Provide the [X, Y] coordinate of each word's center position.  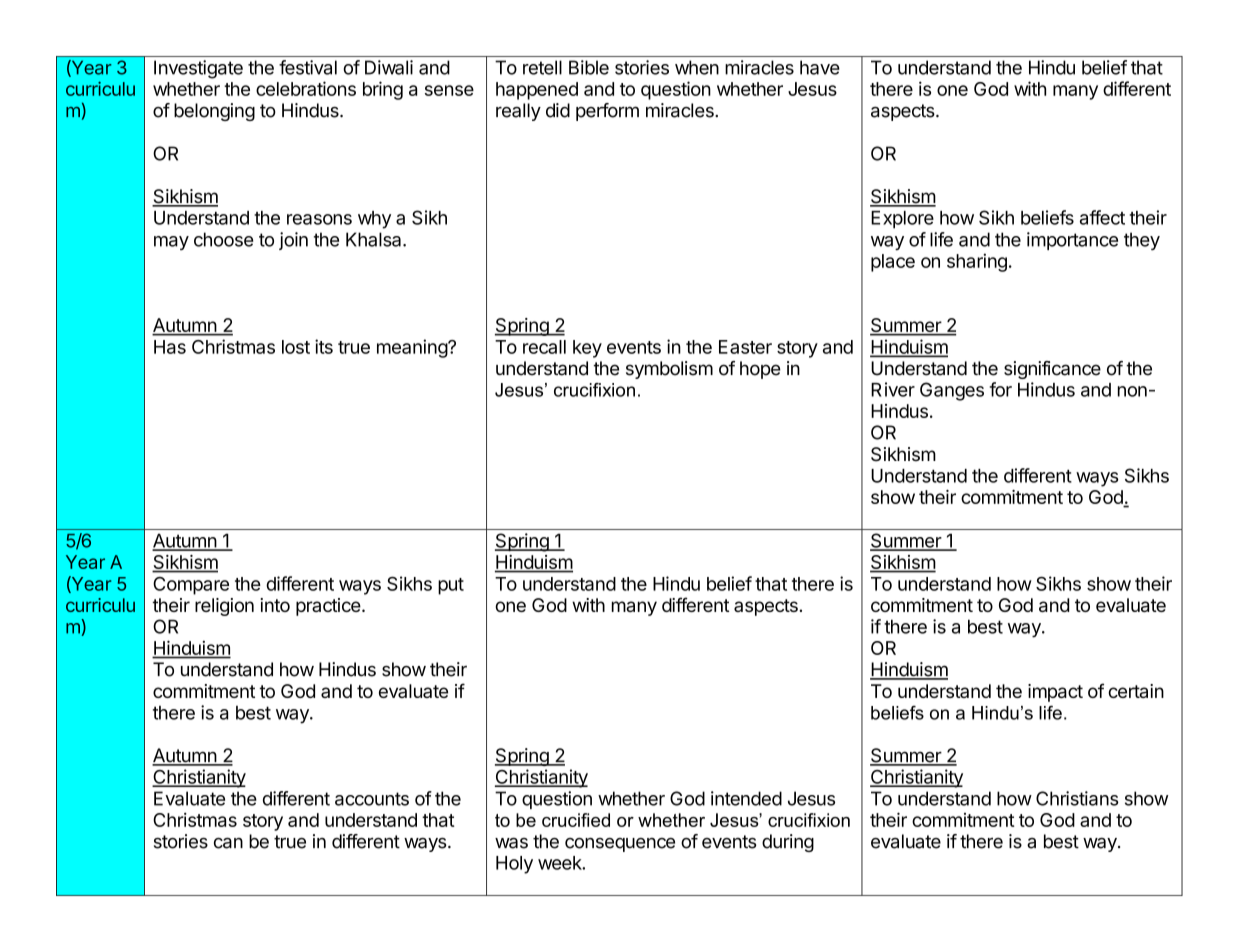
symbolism [669, 370]
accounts [372, 799]
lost [296, 347]
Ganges [952, 391]
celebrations [306, 88]
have [820, 67]
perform [607, 112]
